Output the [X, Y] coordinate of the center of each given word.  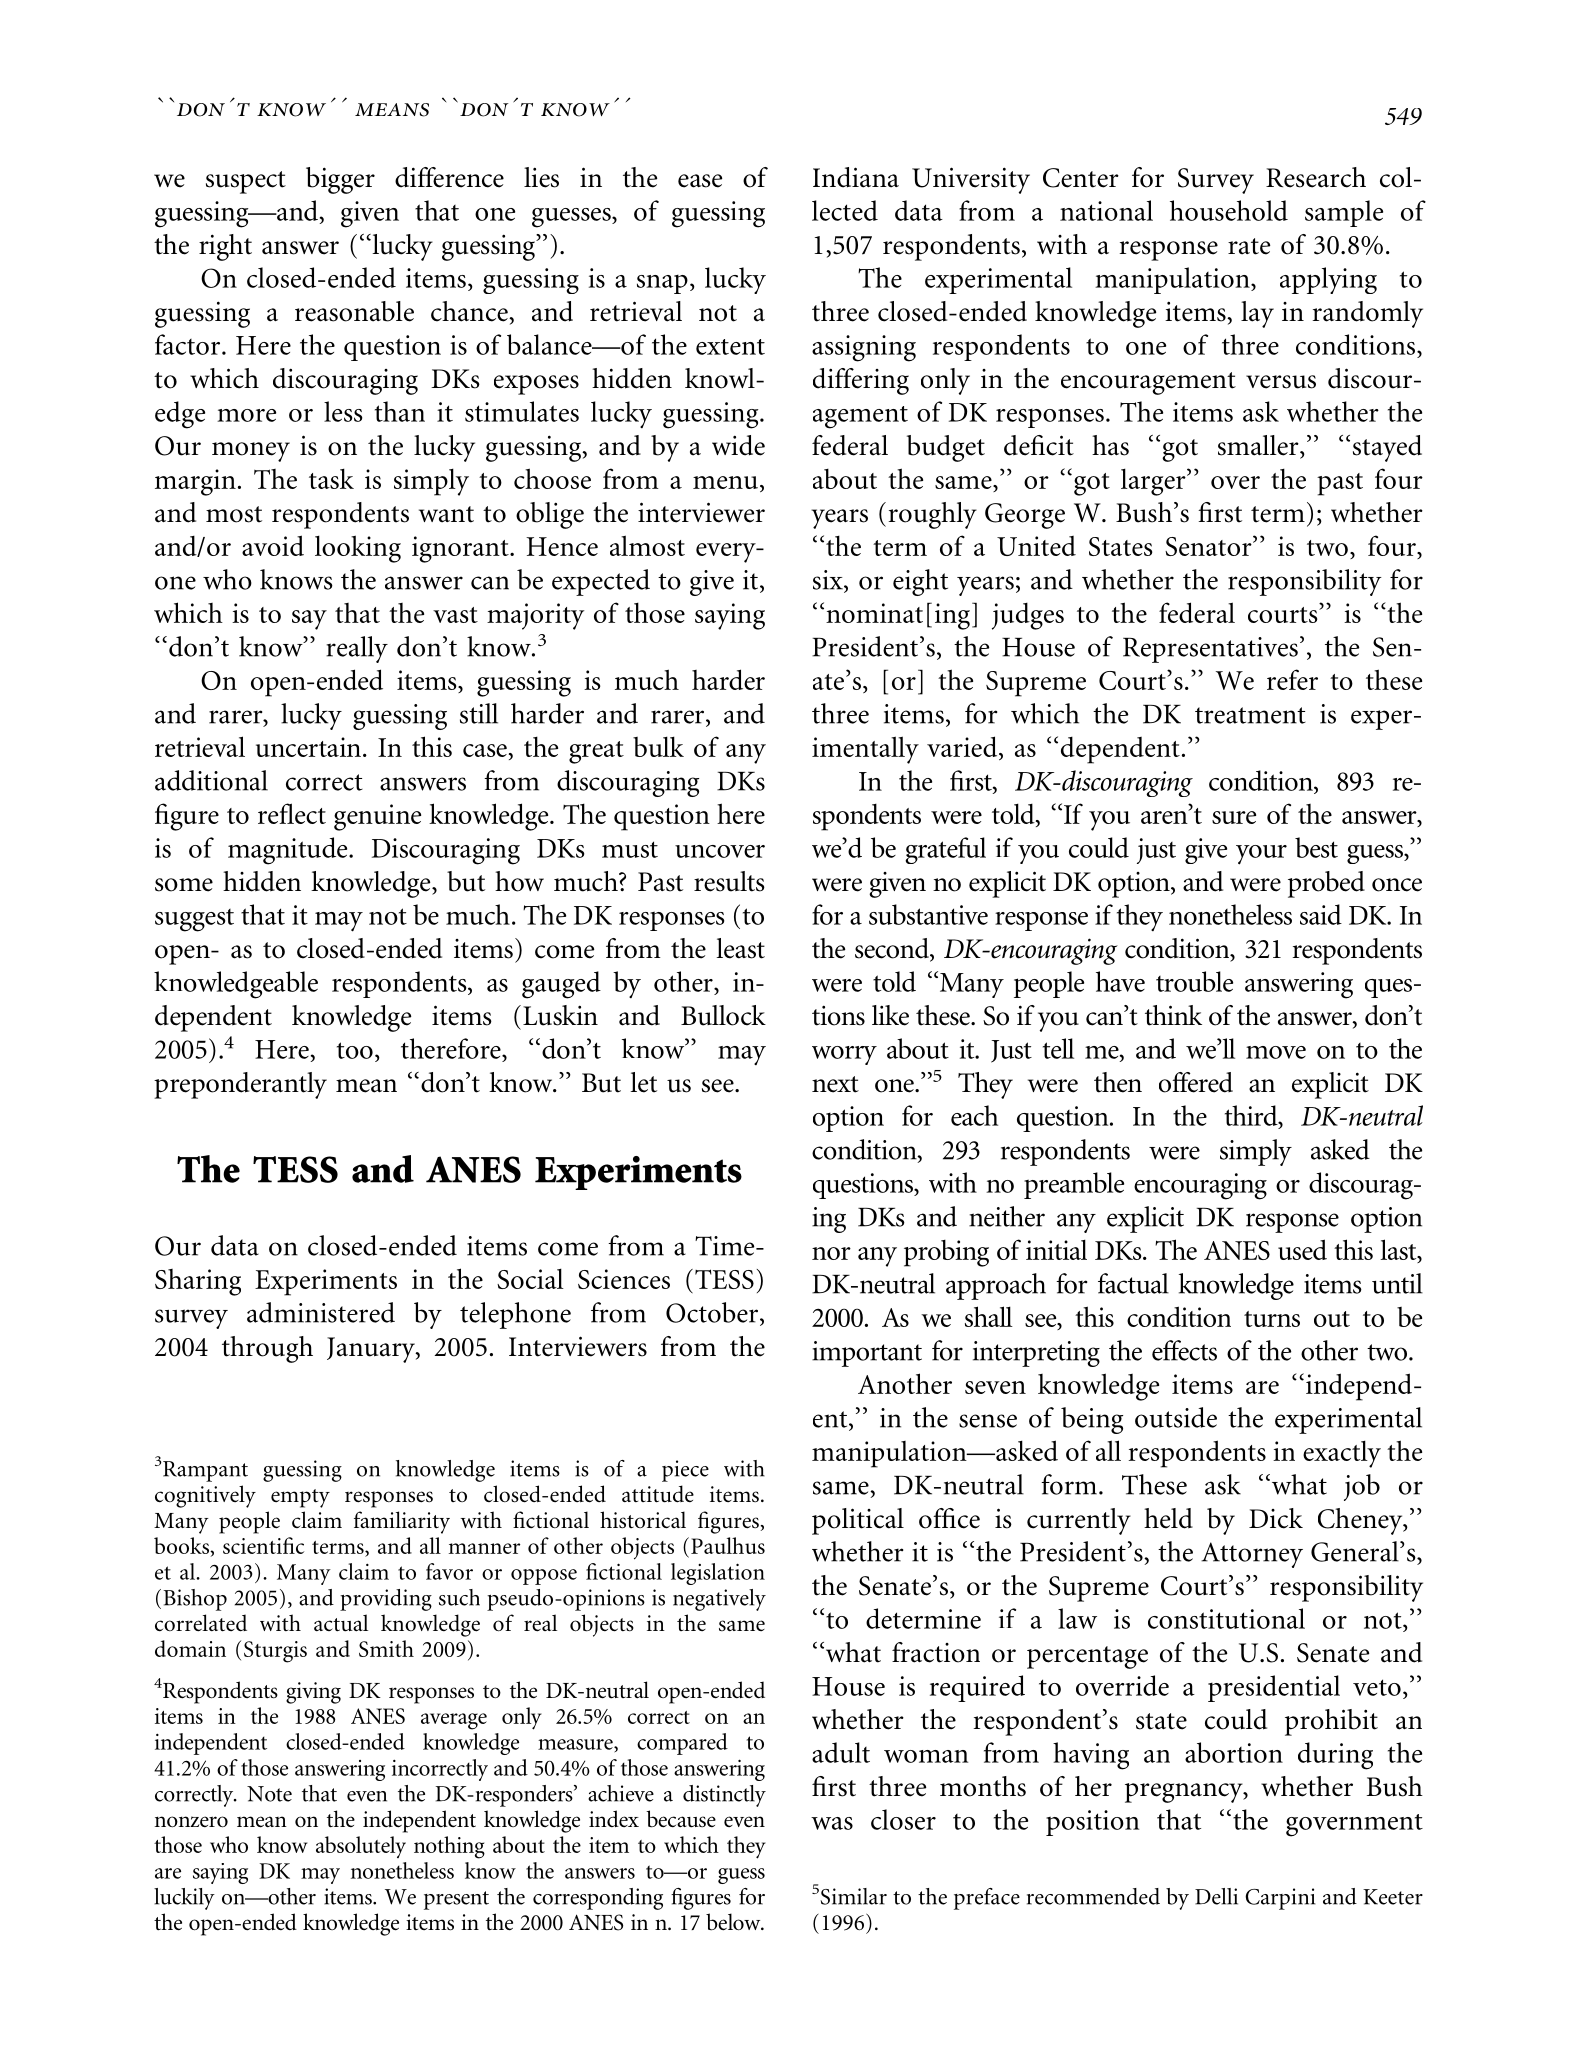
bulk [658, 746]
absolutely [361, 1847]
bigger [340, 180]
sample [1344, 213]
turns [1272, 1319]
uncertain [308, 747]
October [713, 1312]
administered [321, 1312]
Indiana [856, 177]
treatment [1250, 715]
